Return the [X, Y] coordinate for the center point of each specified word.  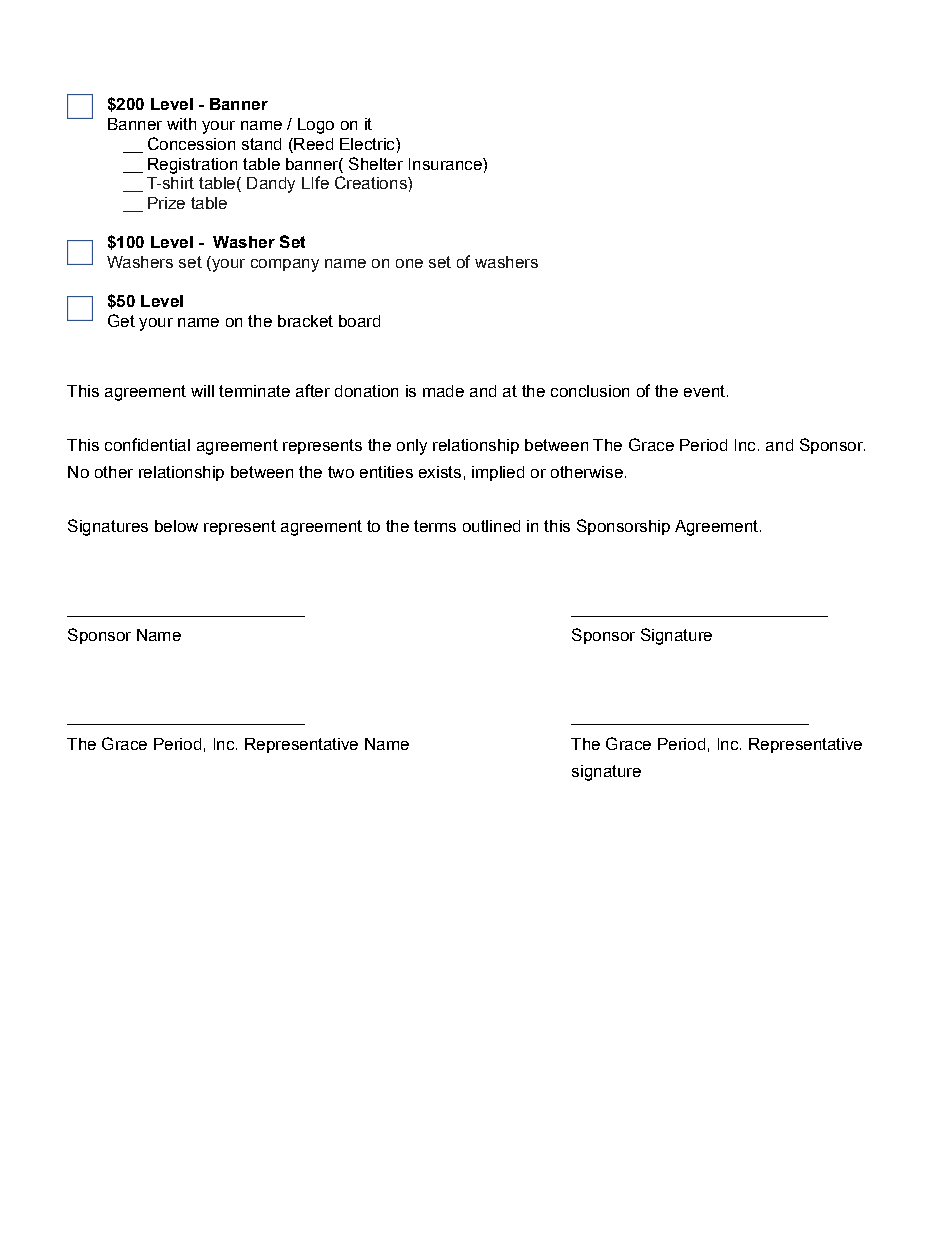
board [359, 321]
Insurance [446, 164]
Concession [191, 143]
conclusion [590, 391]
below [176, 526]
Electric [368, 144]
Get [121, 320]
